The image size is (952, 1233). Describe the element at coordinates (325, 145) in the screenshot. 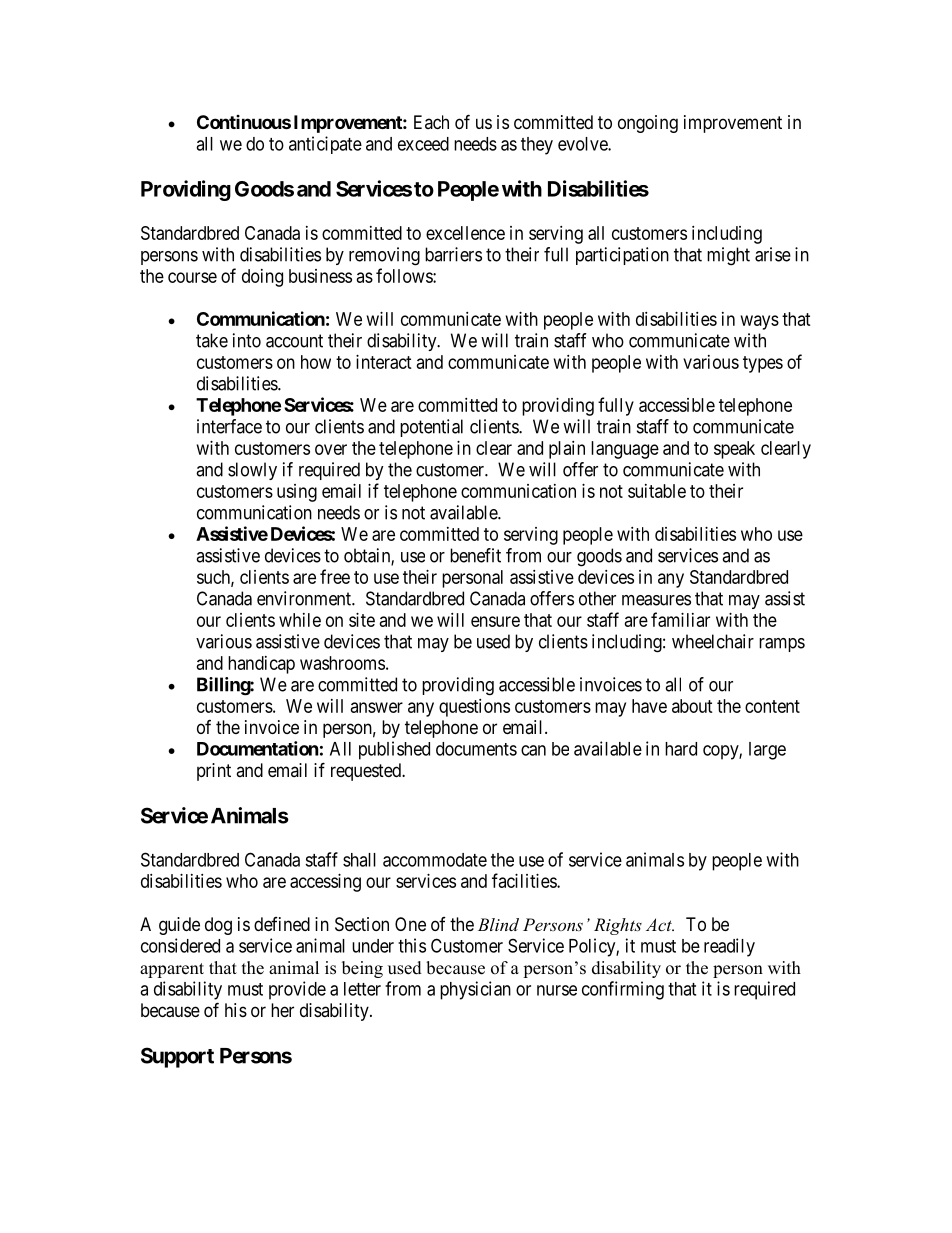

I see `anticipate` at that location.
